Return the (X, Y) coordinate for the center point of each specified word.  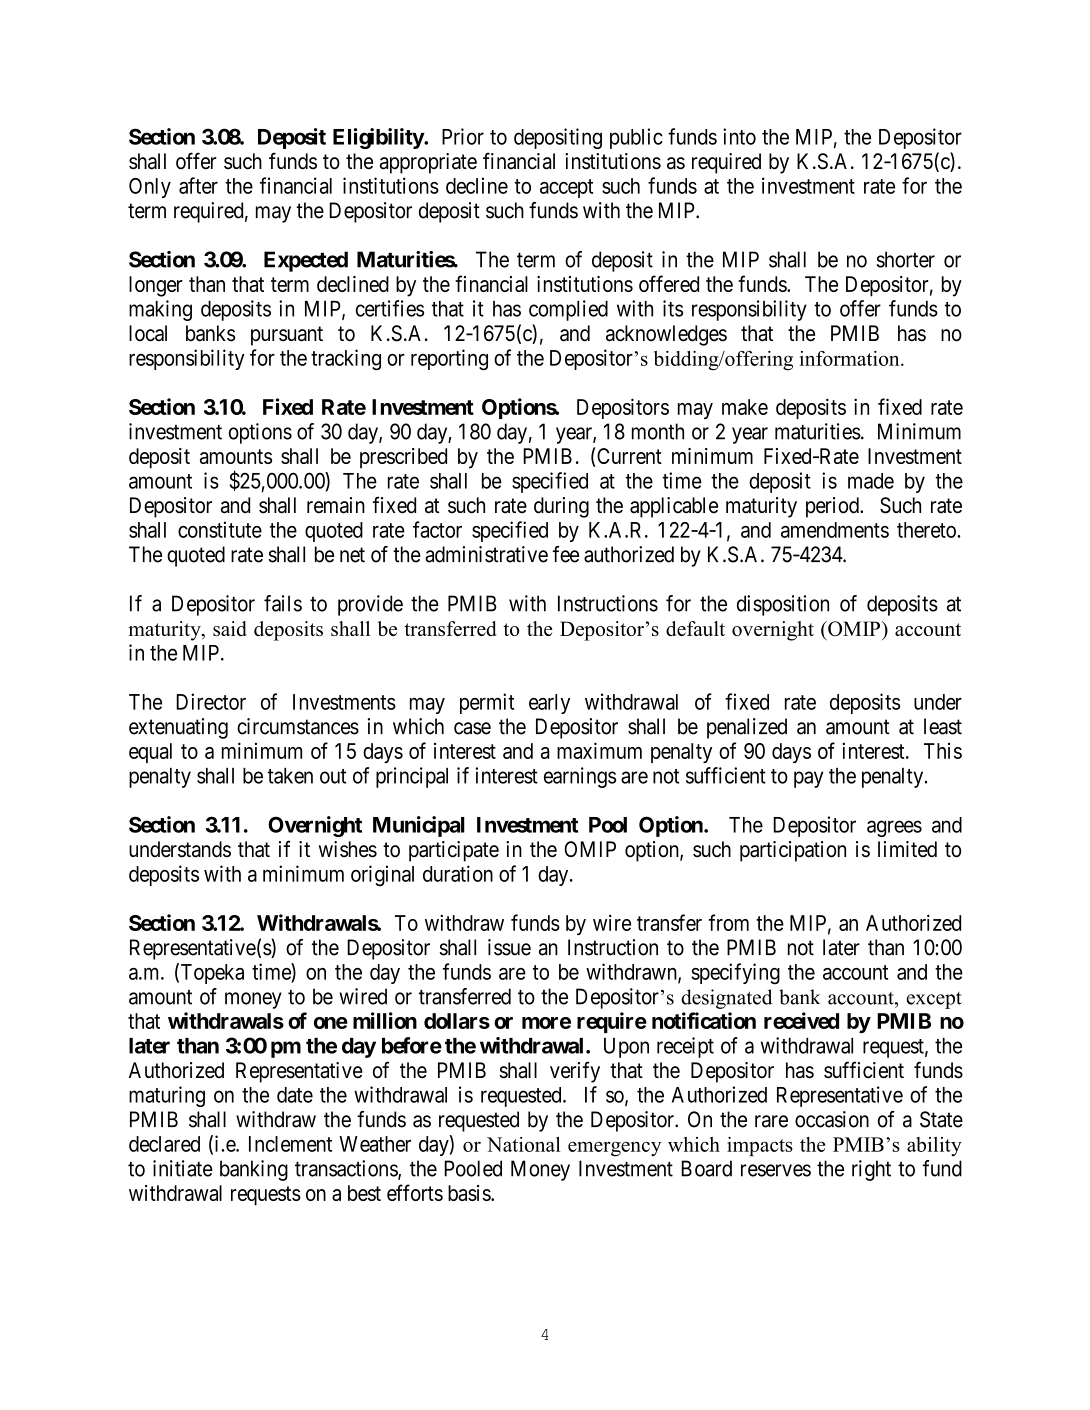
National (524, 1144)
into (739, 136)
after (198, 185)
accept (566, 188)
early (549, 704)
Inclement (290, 1144)
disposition (783, 605)
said (230, 628)
